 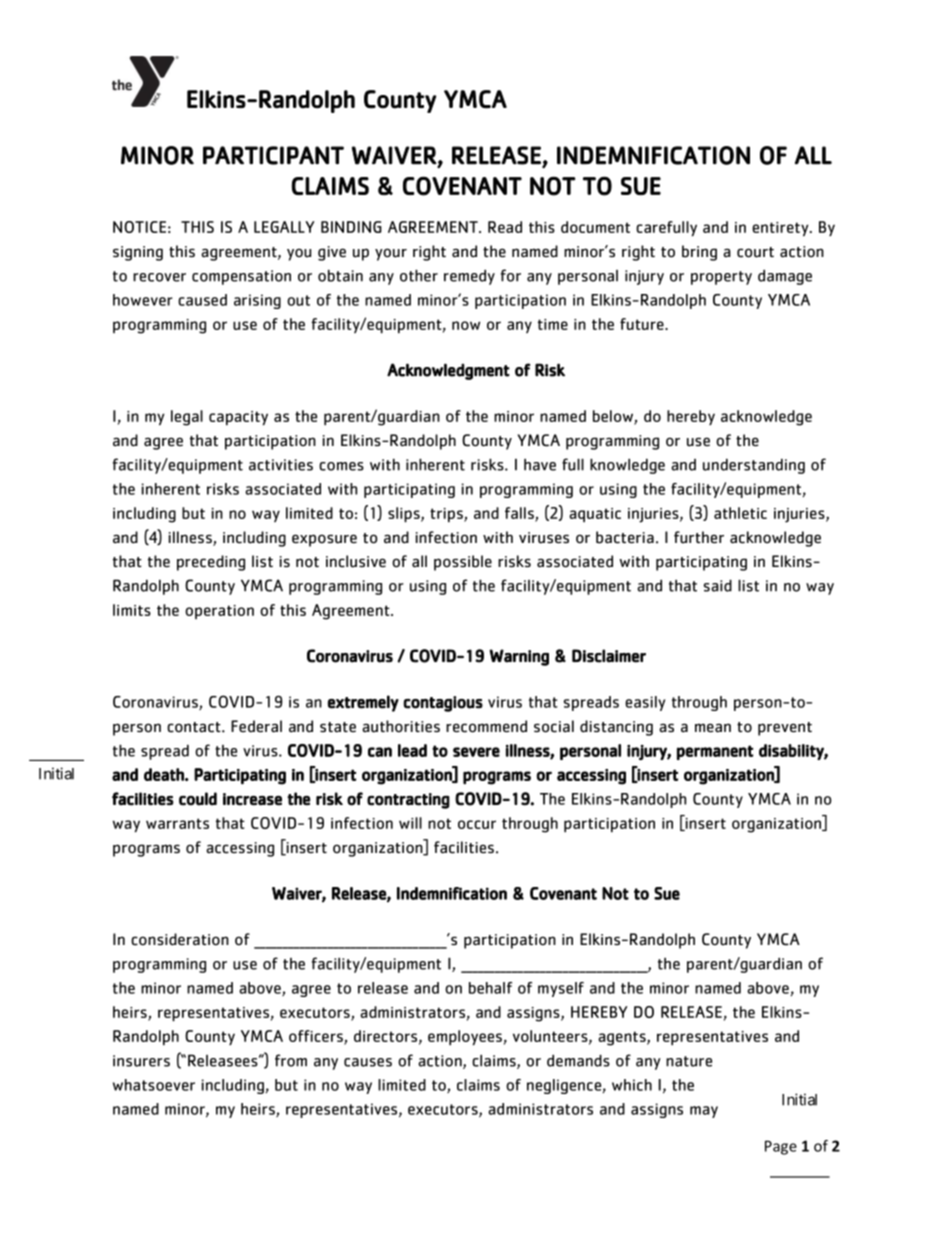 I want to click on may, so click(x=704, y=1112).
